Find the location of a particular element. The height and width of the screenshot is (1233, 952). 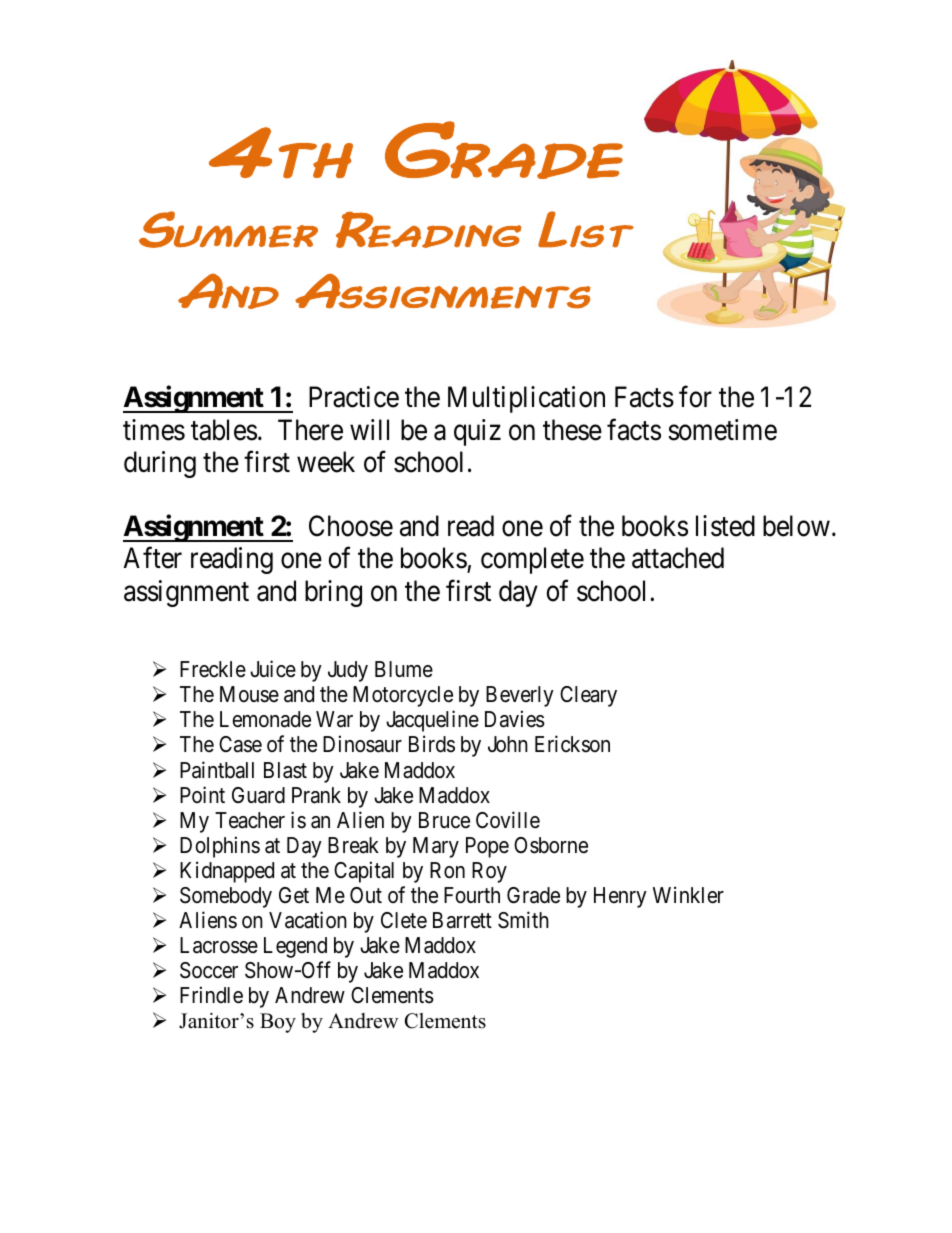

sometime is located at coordinates (722, 430).
